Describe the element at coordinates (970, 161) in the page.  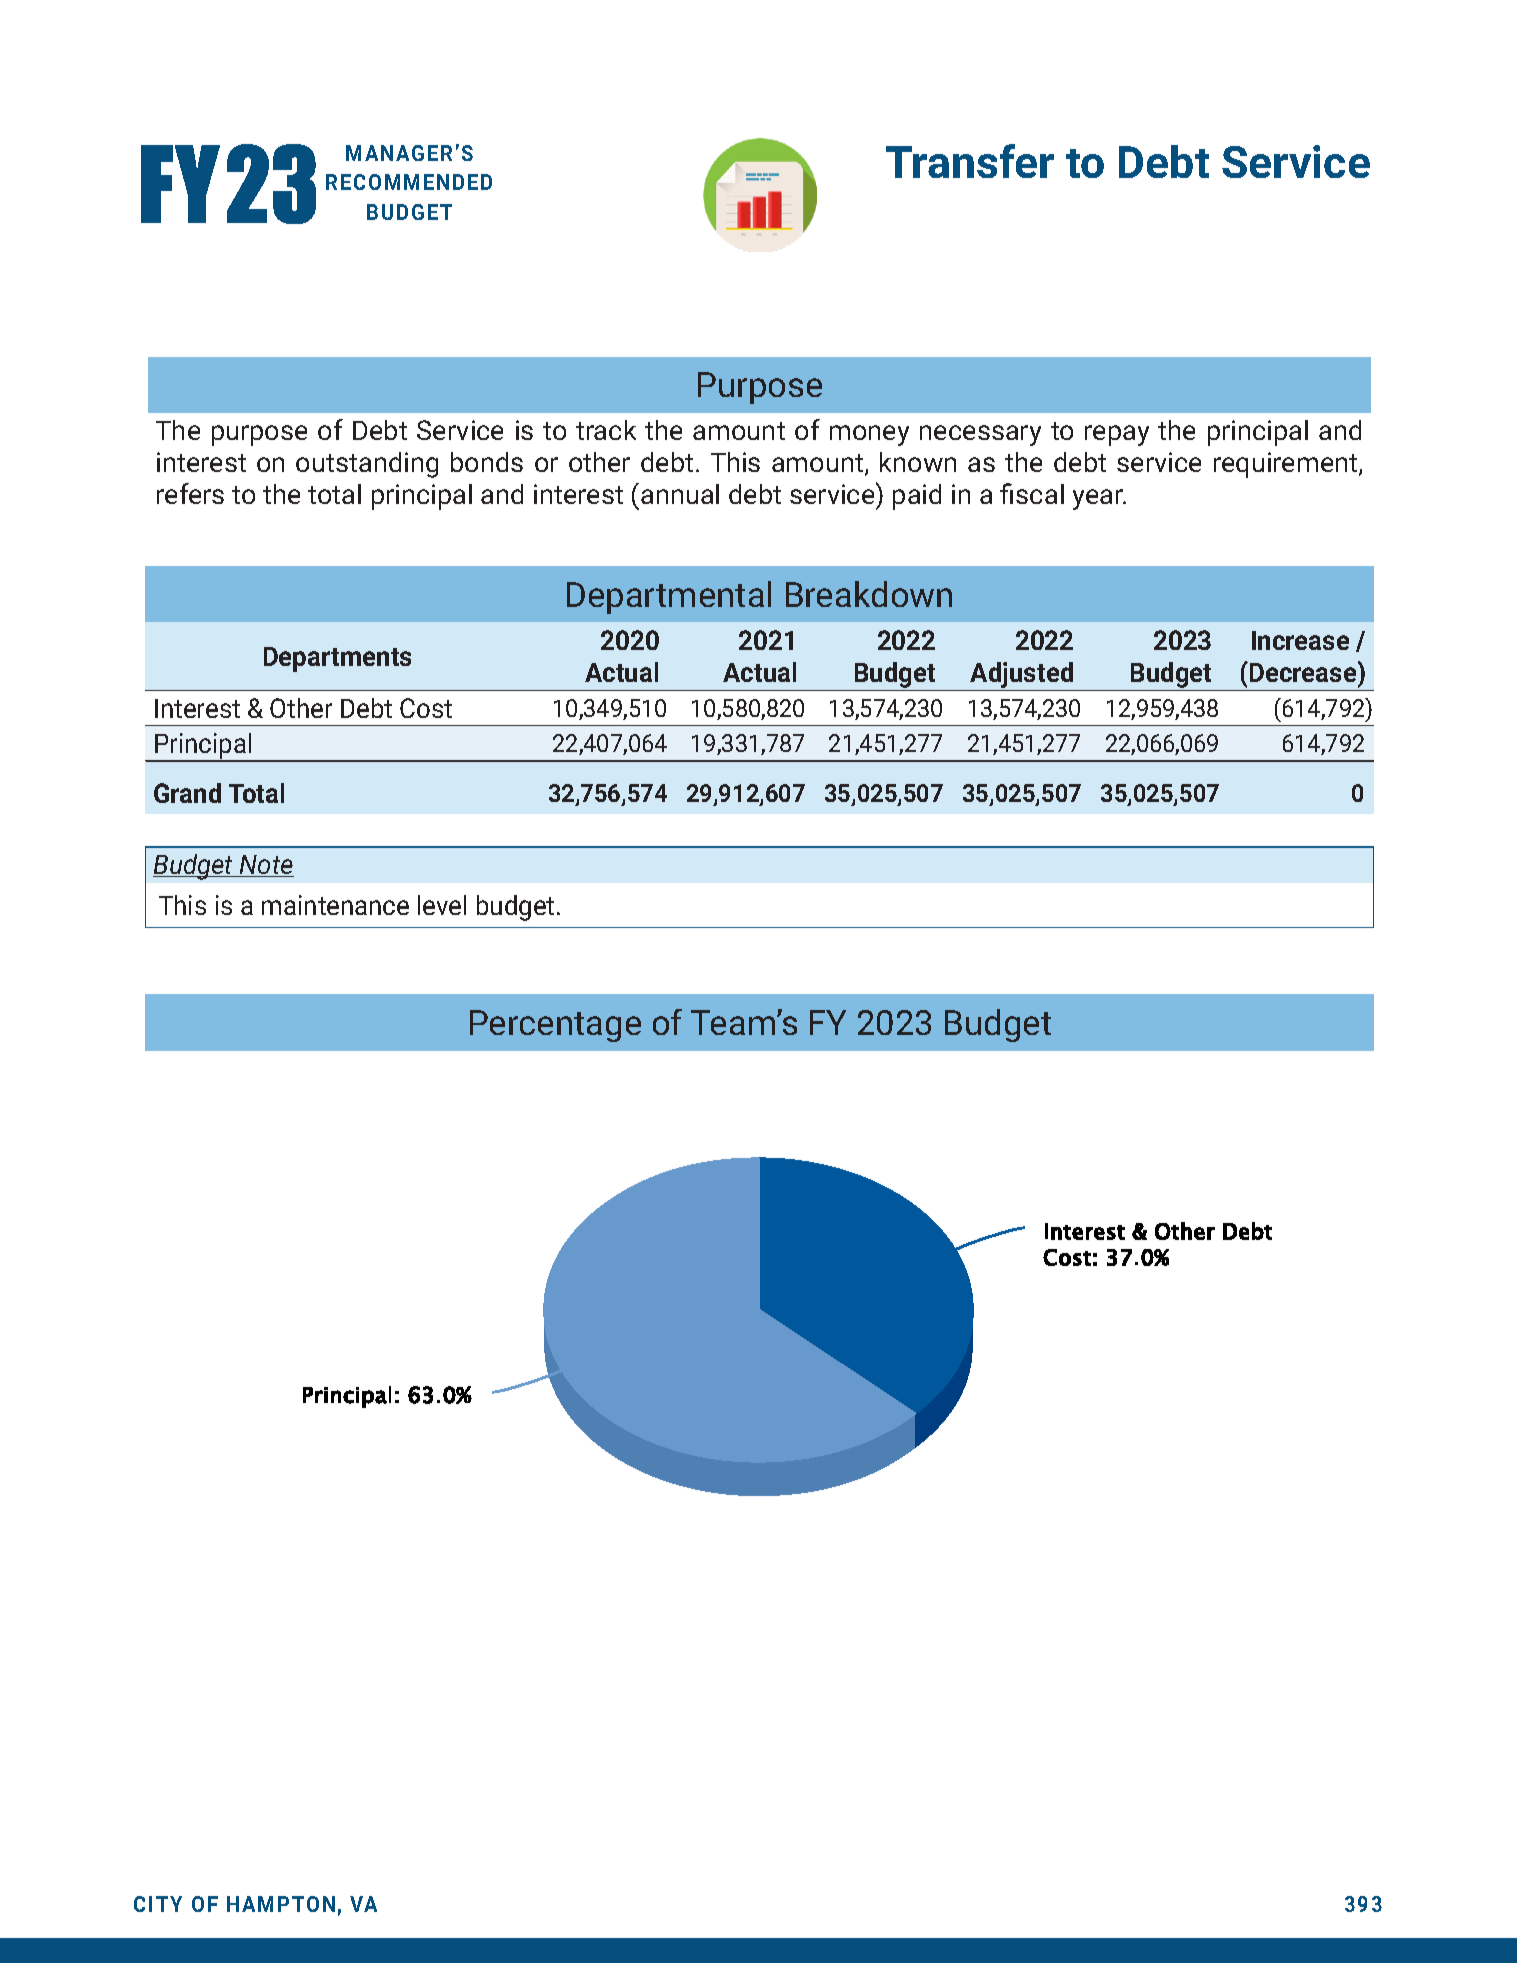
I see `Transfer` at that location.
